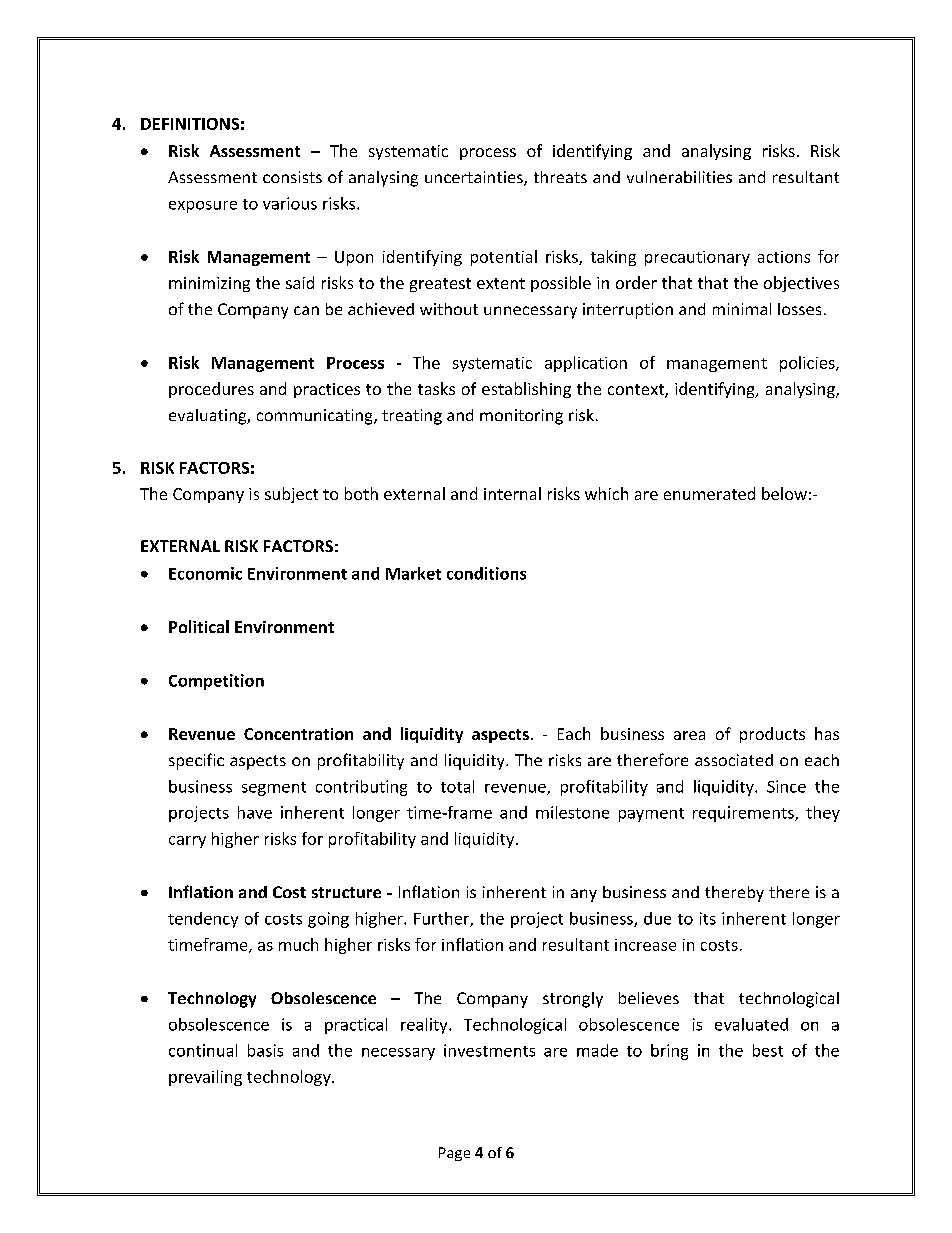  What do you see at coordinates (475, 178) in the page?
I see `uncertainties` at bounding box center [475, 178].
